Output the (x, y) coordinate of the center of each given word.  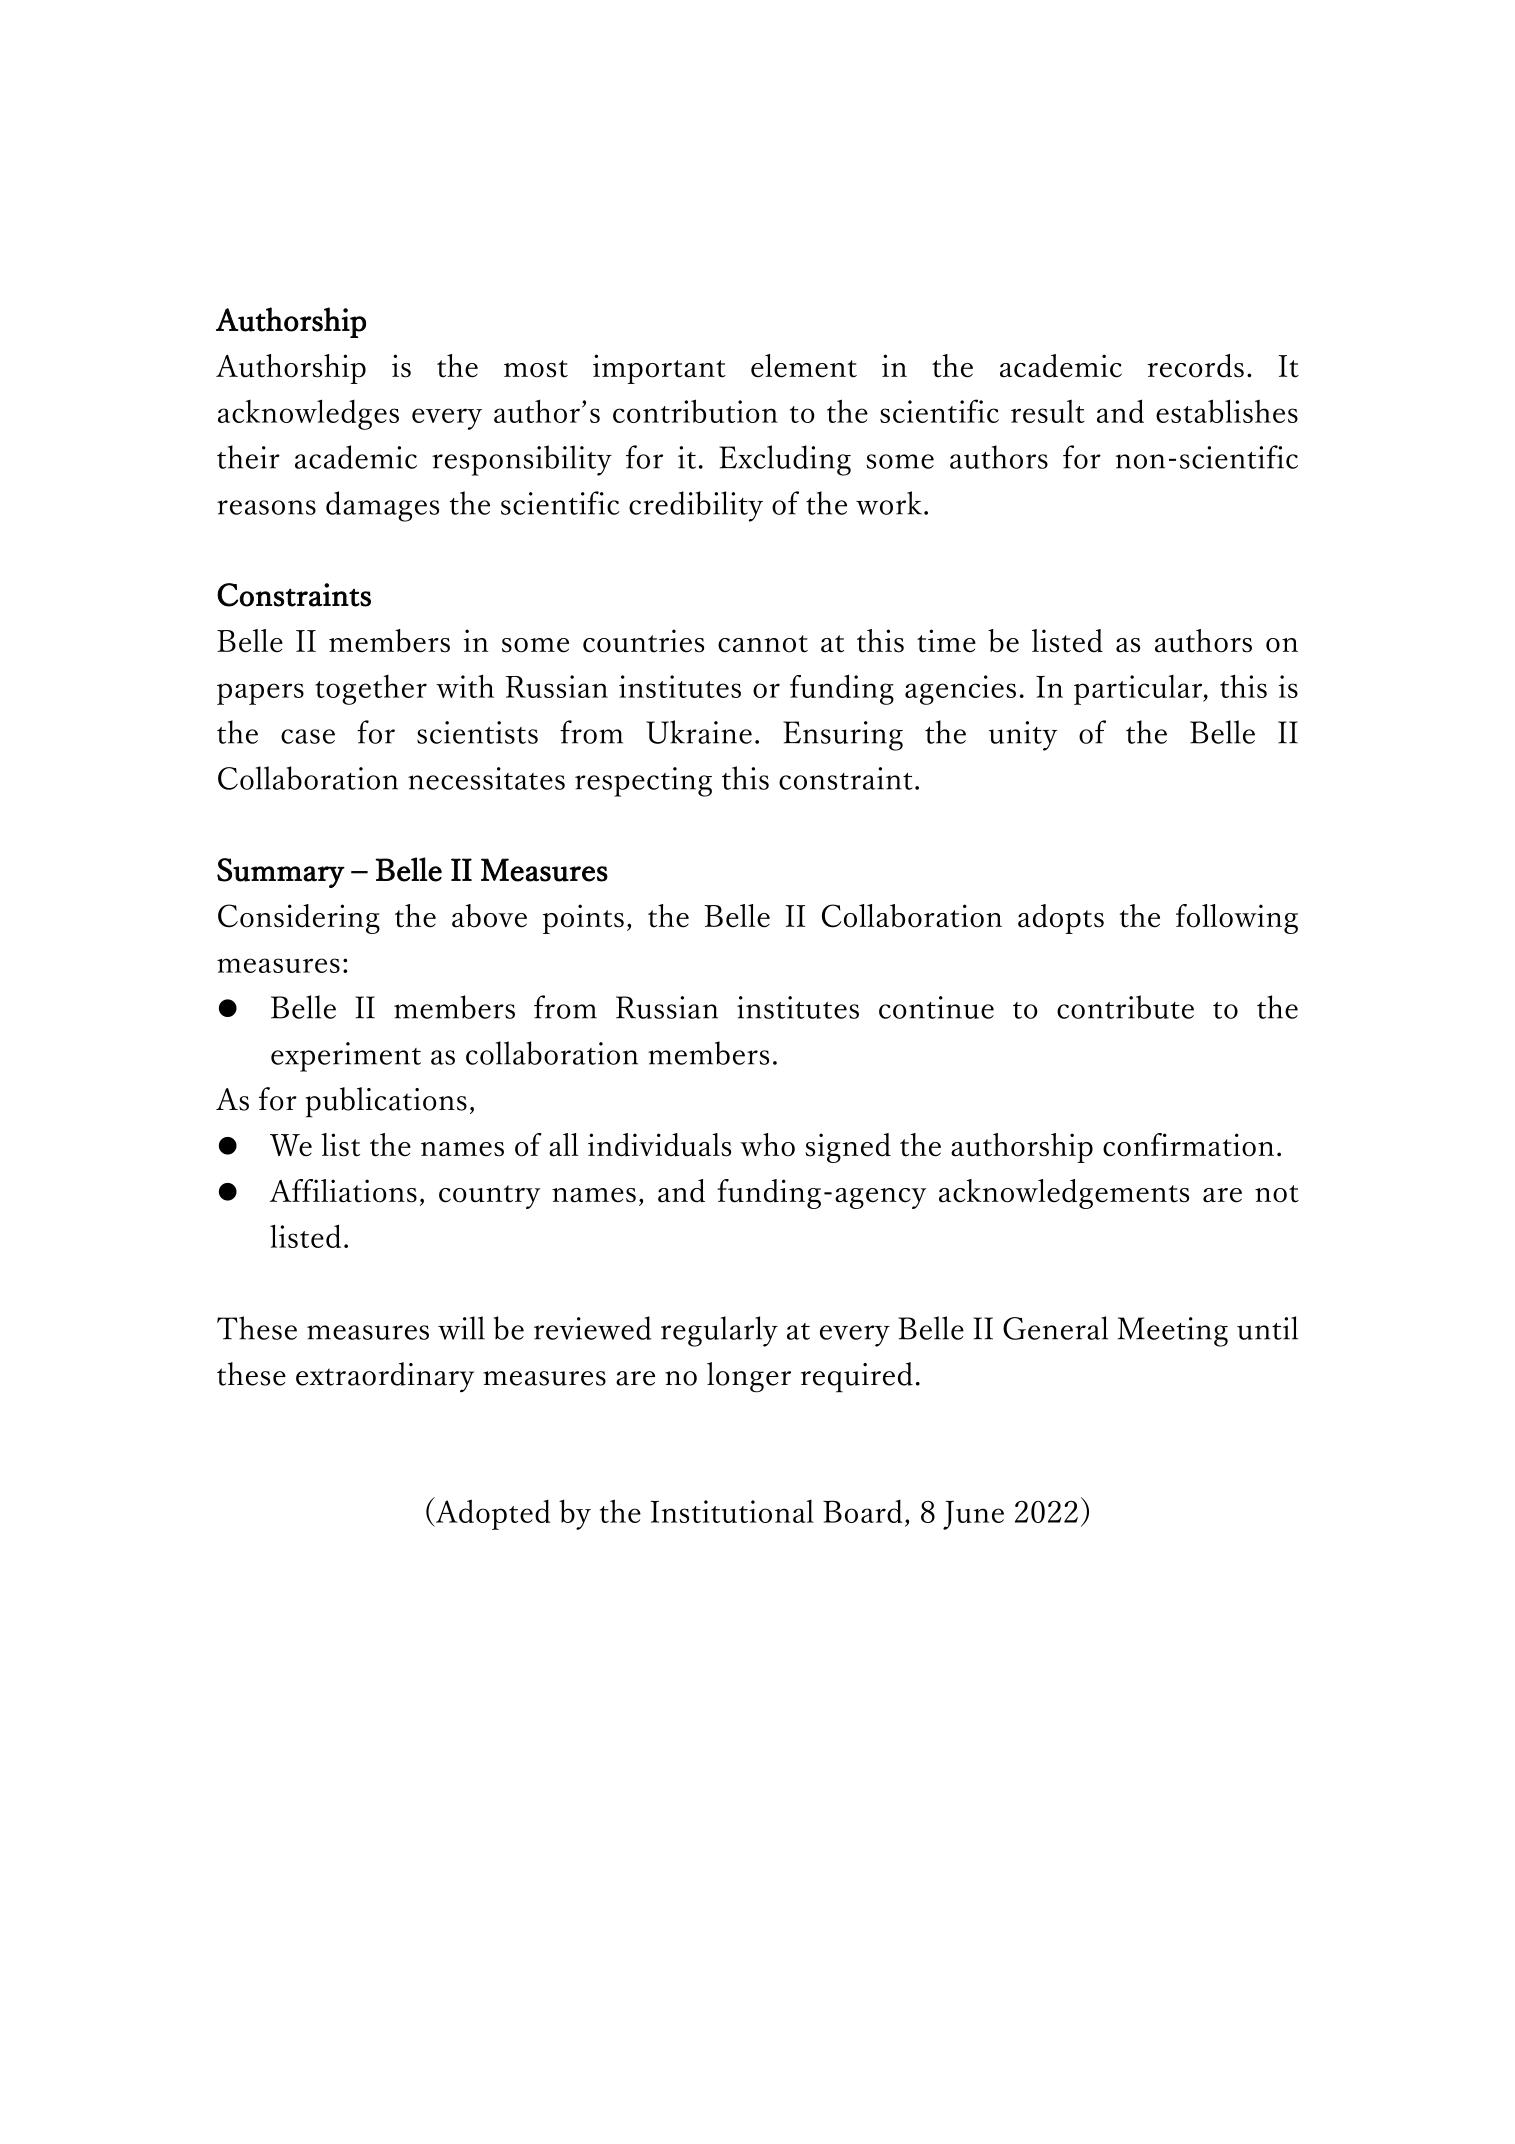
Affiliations (343, 1191)
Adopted (491, 1513)
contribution (695, 411)
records (1196, 366)
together (371, 690)
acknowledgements (1064, 1194)
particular (1139, 690)
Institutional (732, 1511)
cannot (763, 644)
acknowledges (308, 414)
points (583, 919)
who (767, 1145)
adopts (1061, 919)
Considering (299, 919)
